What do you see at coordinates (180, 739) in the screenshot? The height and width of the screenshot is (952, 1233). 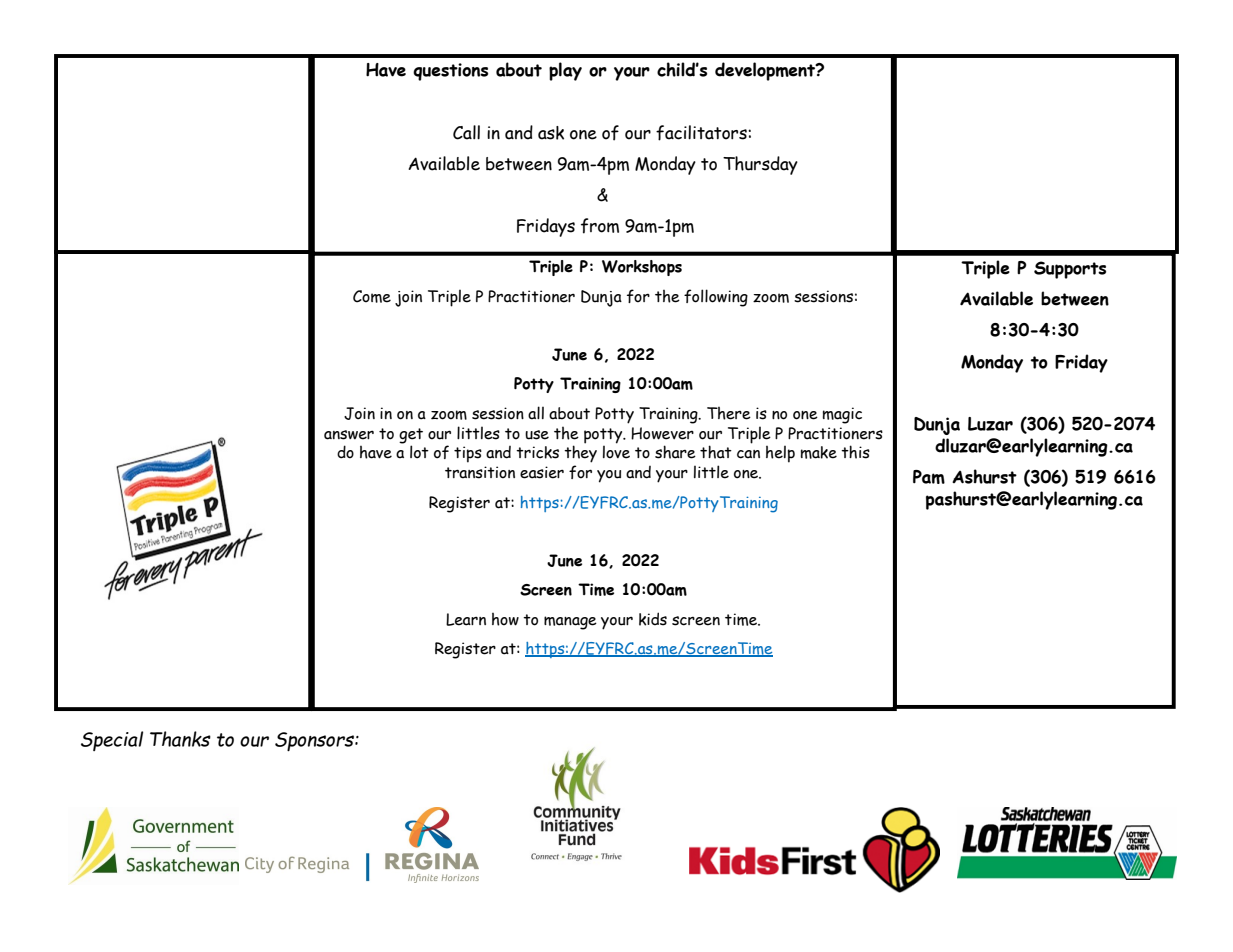 I see `Thanks` at bounding box center [180, 739].
